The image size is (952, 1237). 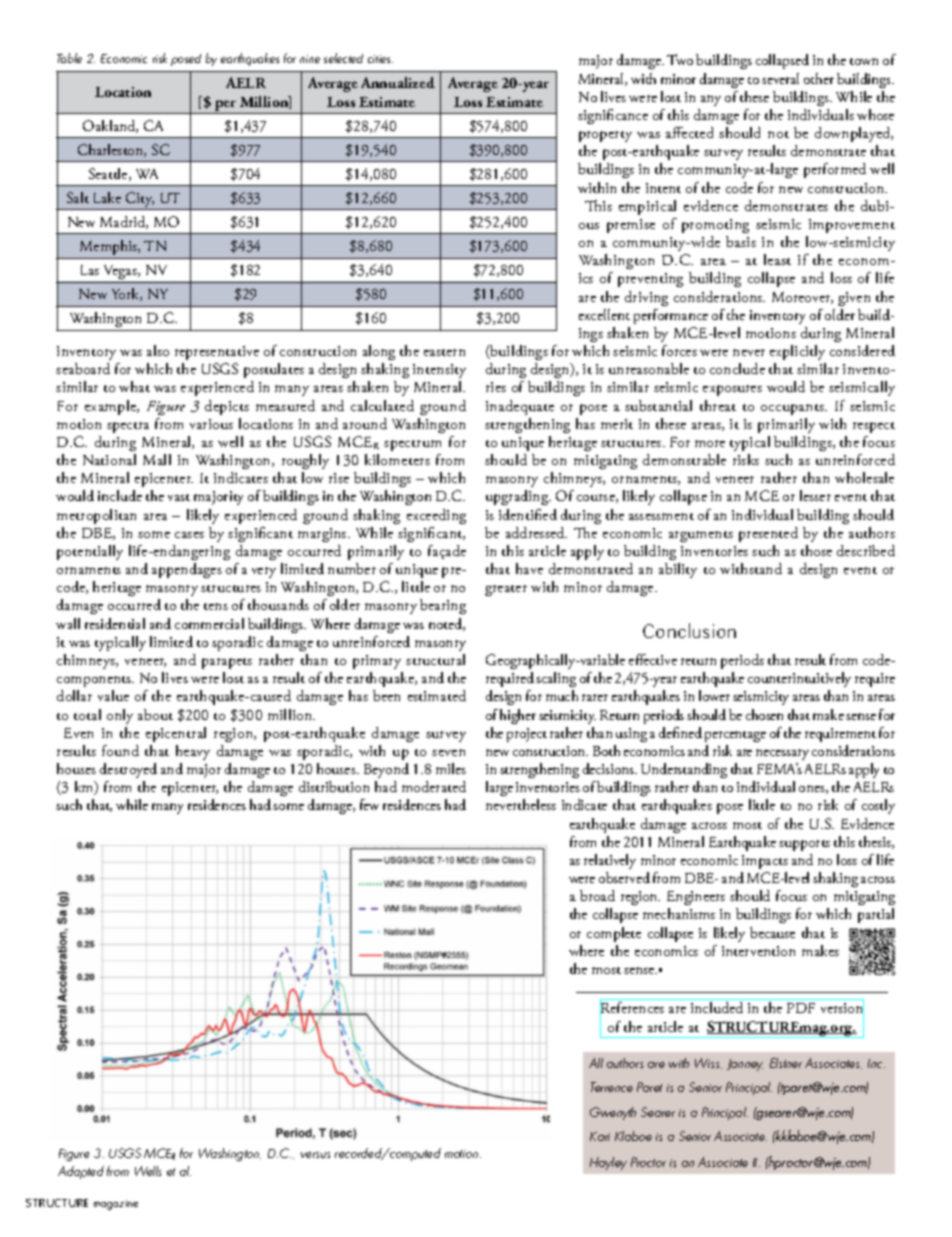 I want to click on Annualized, so click(x=398, y=82).
